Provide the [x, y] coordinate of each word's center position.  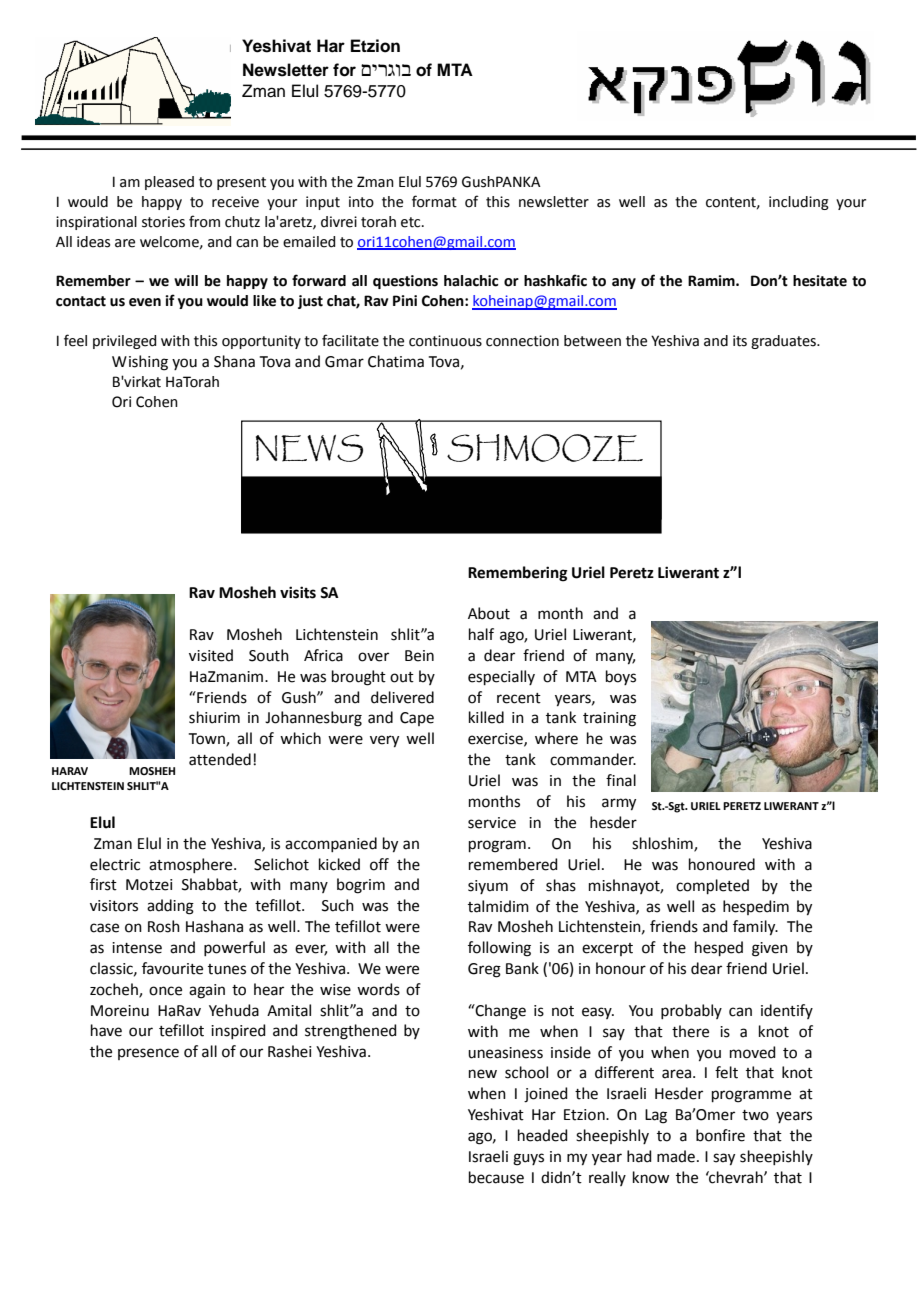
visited [211, 655]
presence [148, 1054]
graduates [784, 342]
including [799, 203]
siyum [488, 887]
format [434, 201]
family [755, 928]
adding [170, 907]
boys [621, 677]
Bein [419, 656]
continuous [445, 341]
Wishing [140, 363]
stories [163, 222]
